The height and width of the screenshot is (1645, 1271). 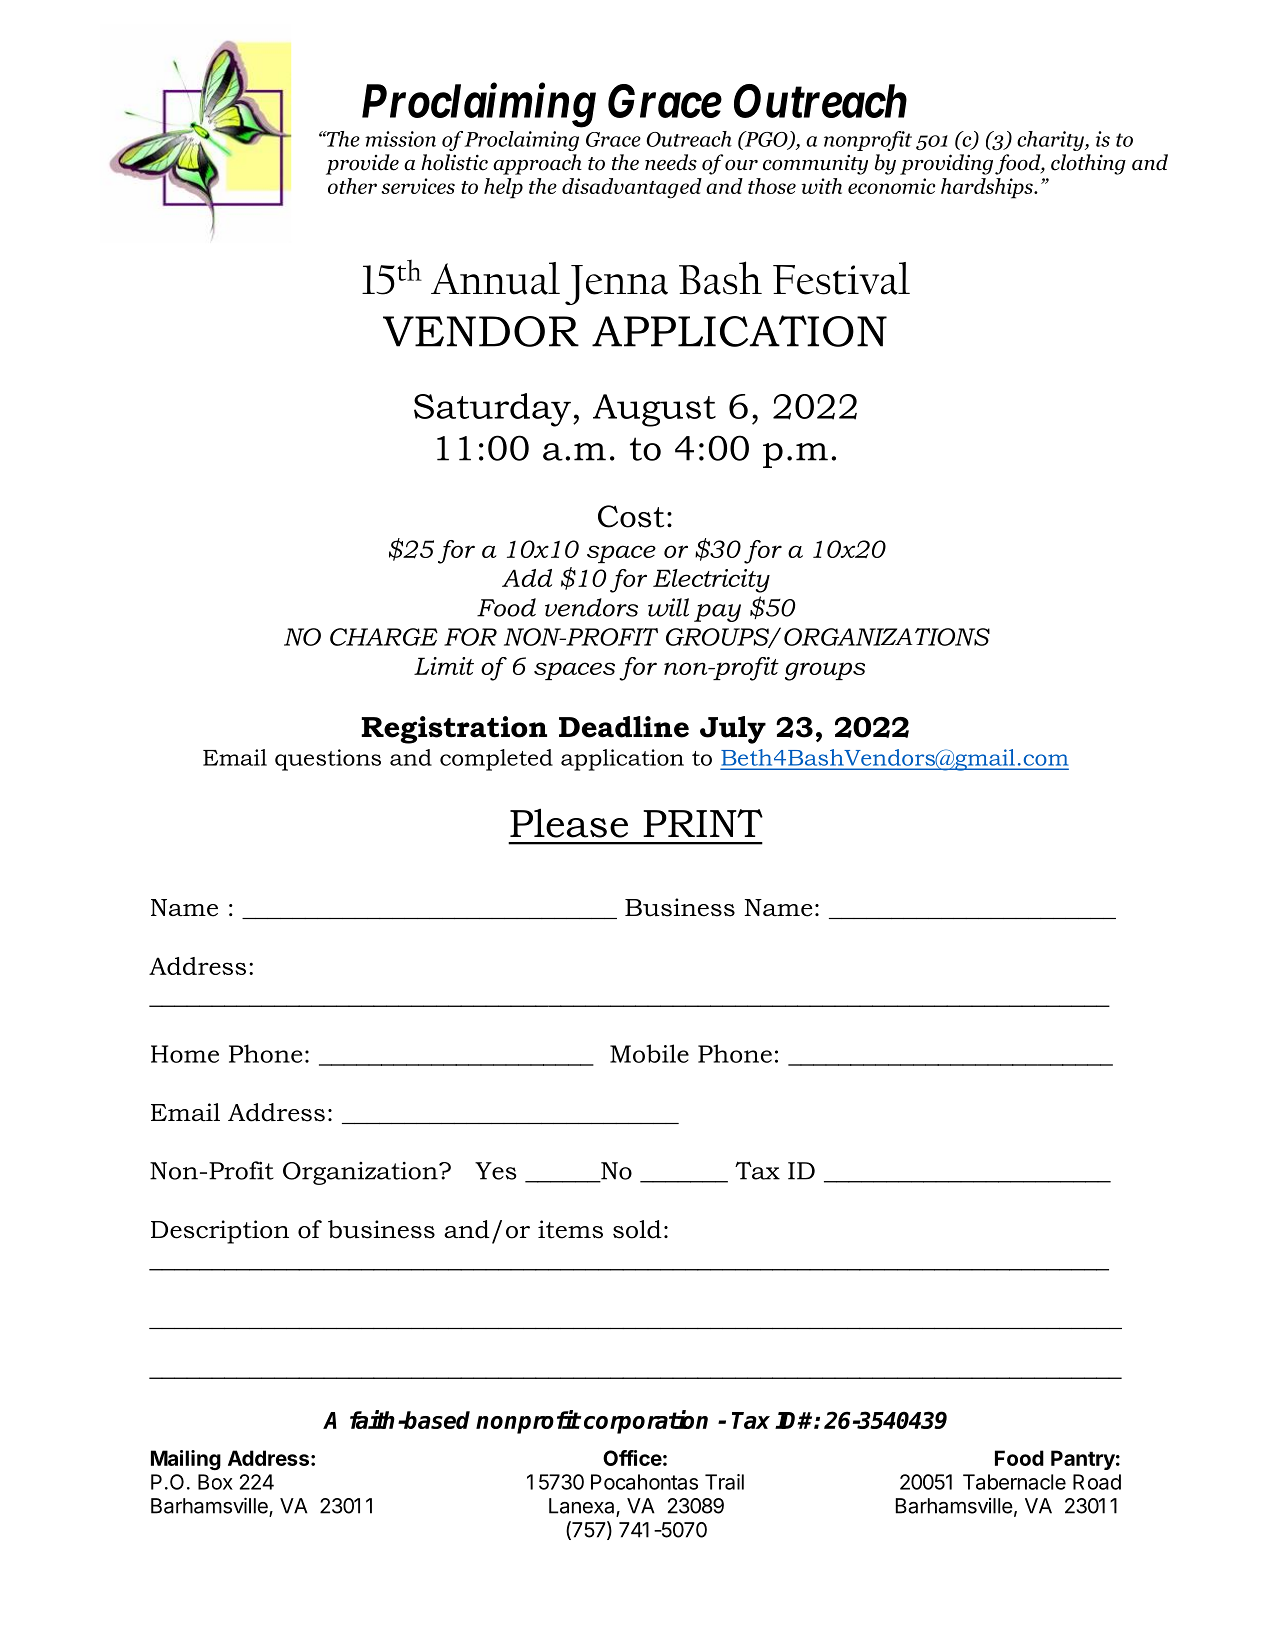 What do you see at coordinates (654, 410) in the screenshot?
I see `August` at bounding box center [654, 410].
